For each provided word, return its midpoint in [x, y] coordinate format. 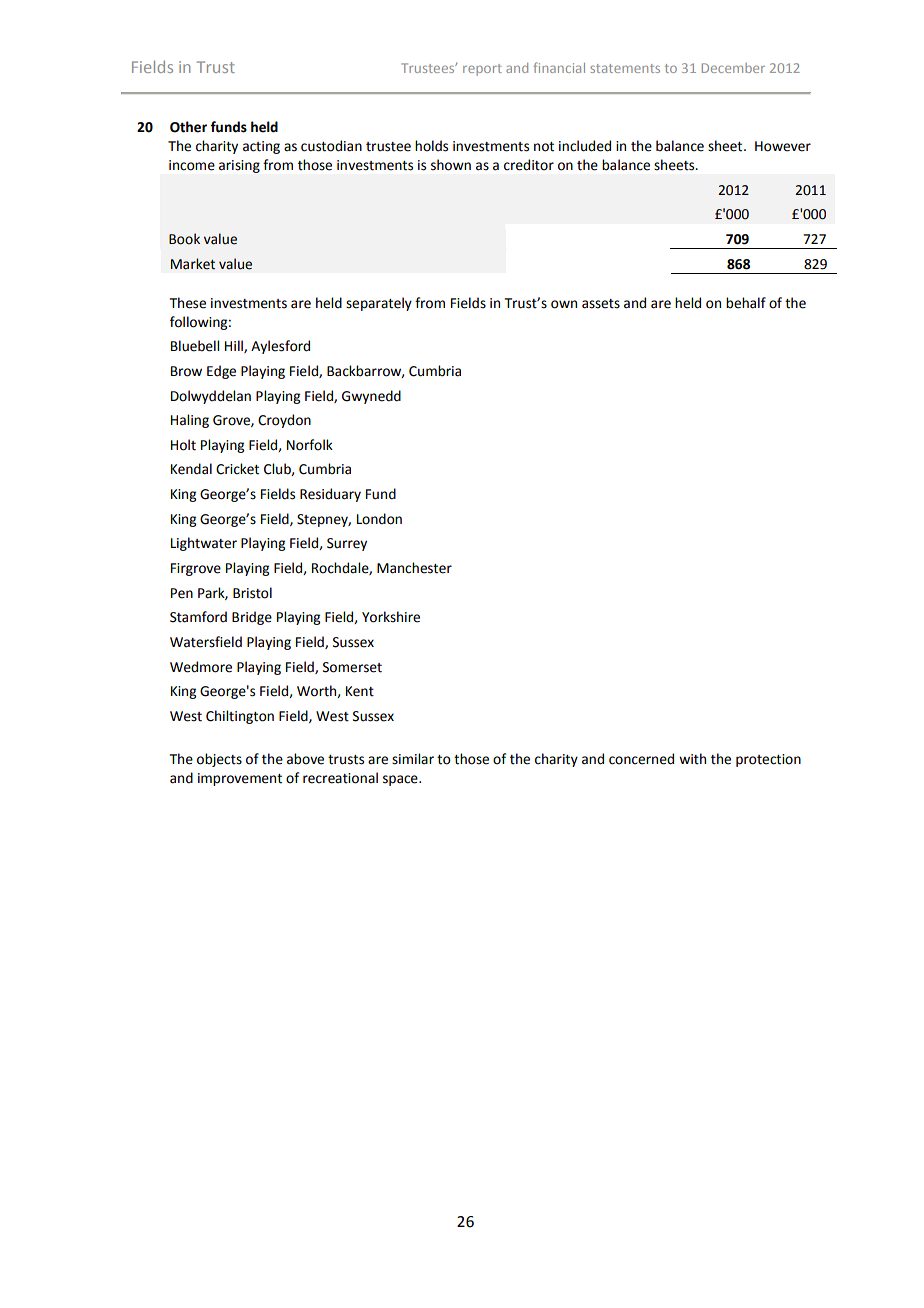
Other [188, 127]
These [188, 303]
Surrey [347, 544]
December [733, 68]
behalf [746, 303]
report [482, 70]
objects [219, 760]
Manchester [414, 568]
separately [379, 304]
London [379, 519]
